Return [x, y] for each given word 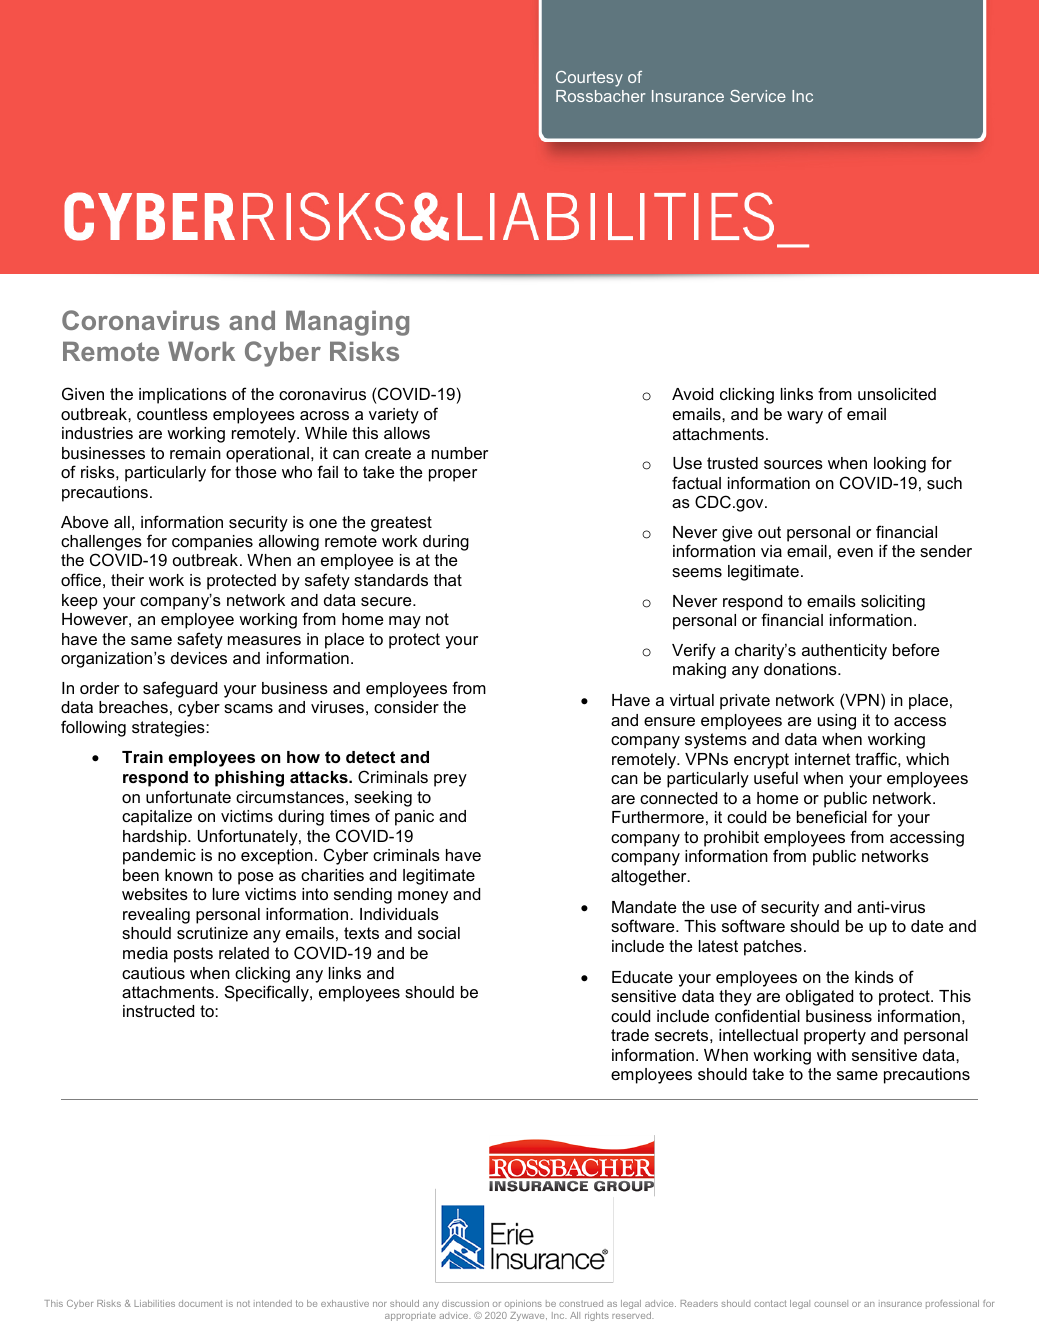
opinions [523, 1304]
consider [406, 707]
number [460, 453]
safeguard [180, 689]
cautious [153, 973]
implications [183, 396]
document [201, 1303]
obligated [819, 998]
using [837, 722]
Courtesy [589, 79]
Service [758, 96]
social [439, 933]
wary [805, 417]
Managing [347, 323]
